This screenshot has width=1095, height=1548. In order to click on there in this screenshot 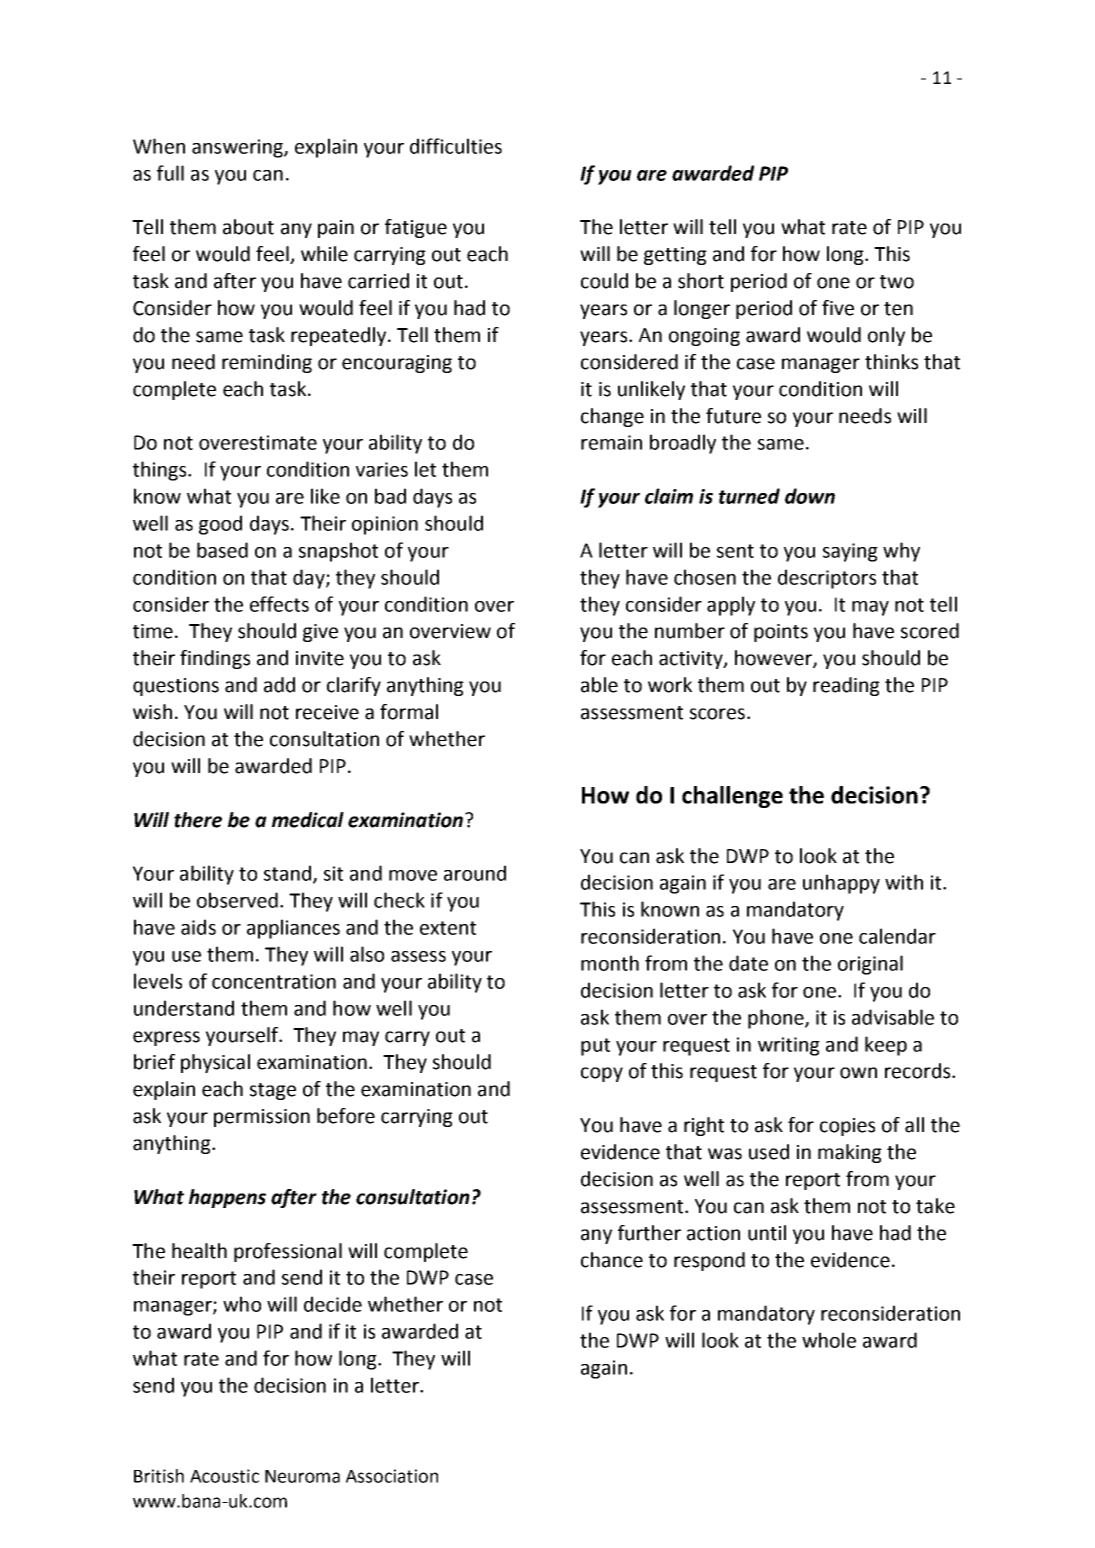, I will do `click(198, 820)`.
